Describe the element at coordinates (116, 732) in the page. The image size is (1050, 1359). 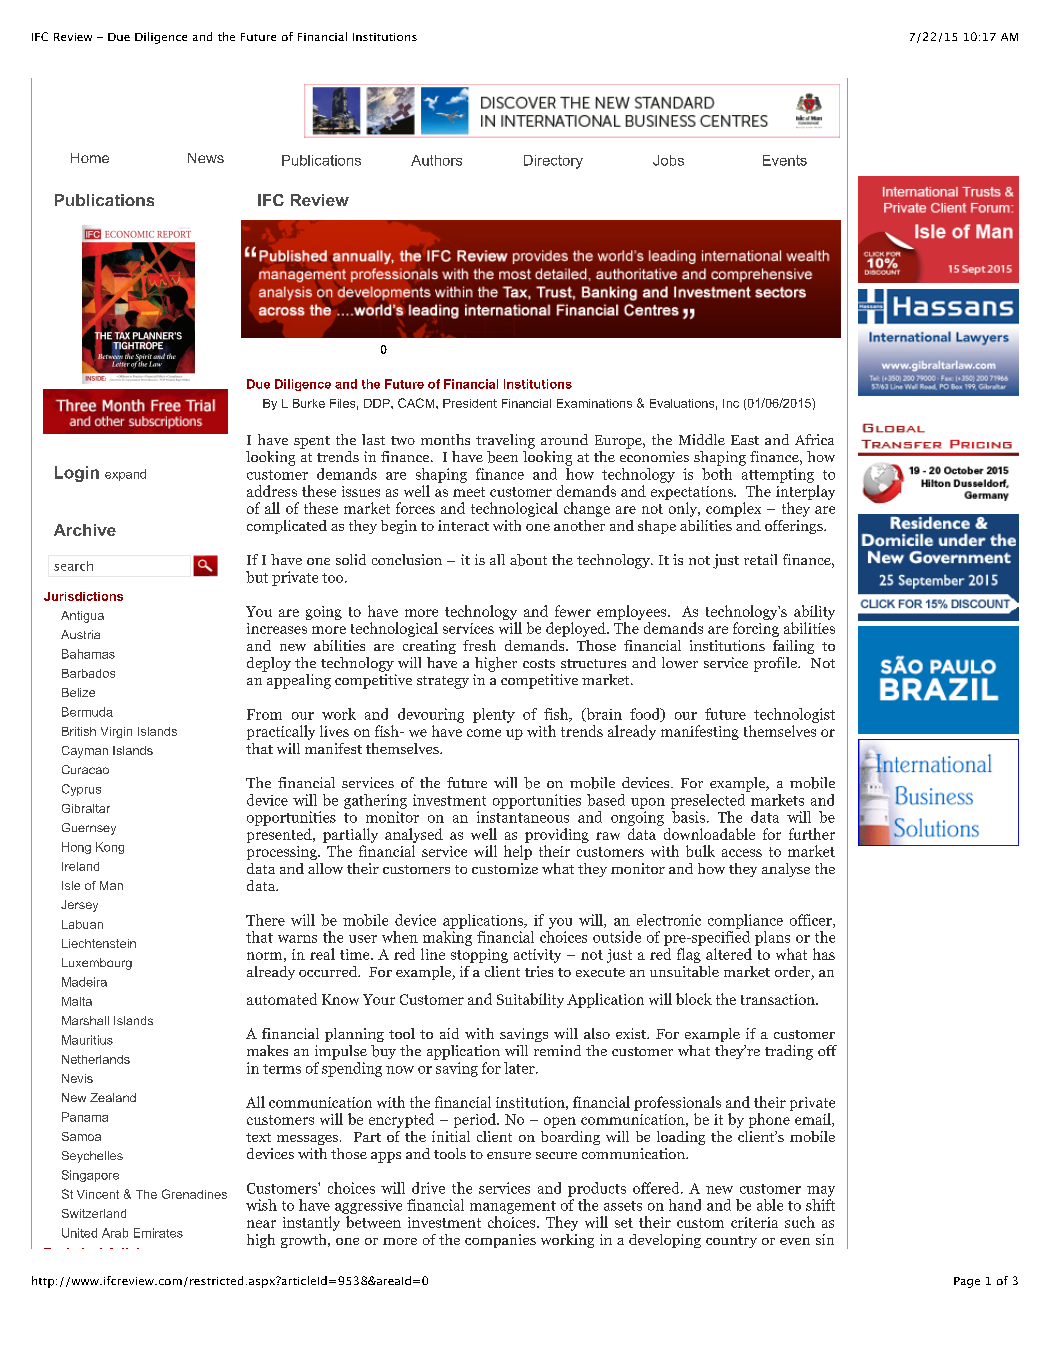
I see `Virgin` at that location.
